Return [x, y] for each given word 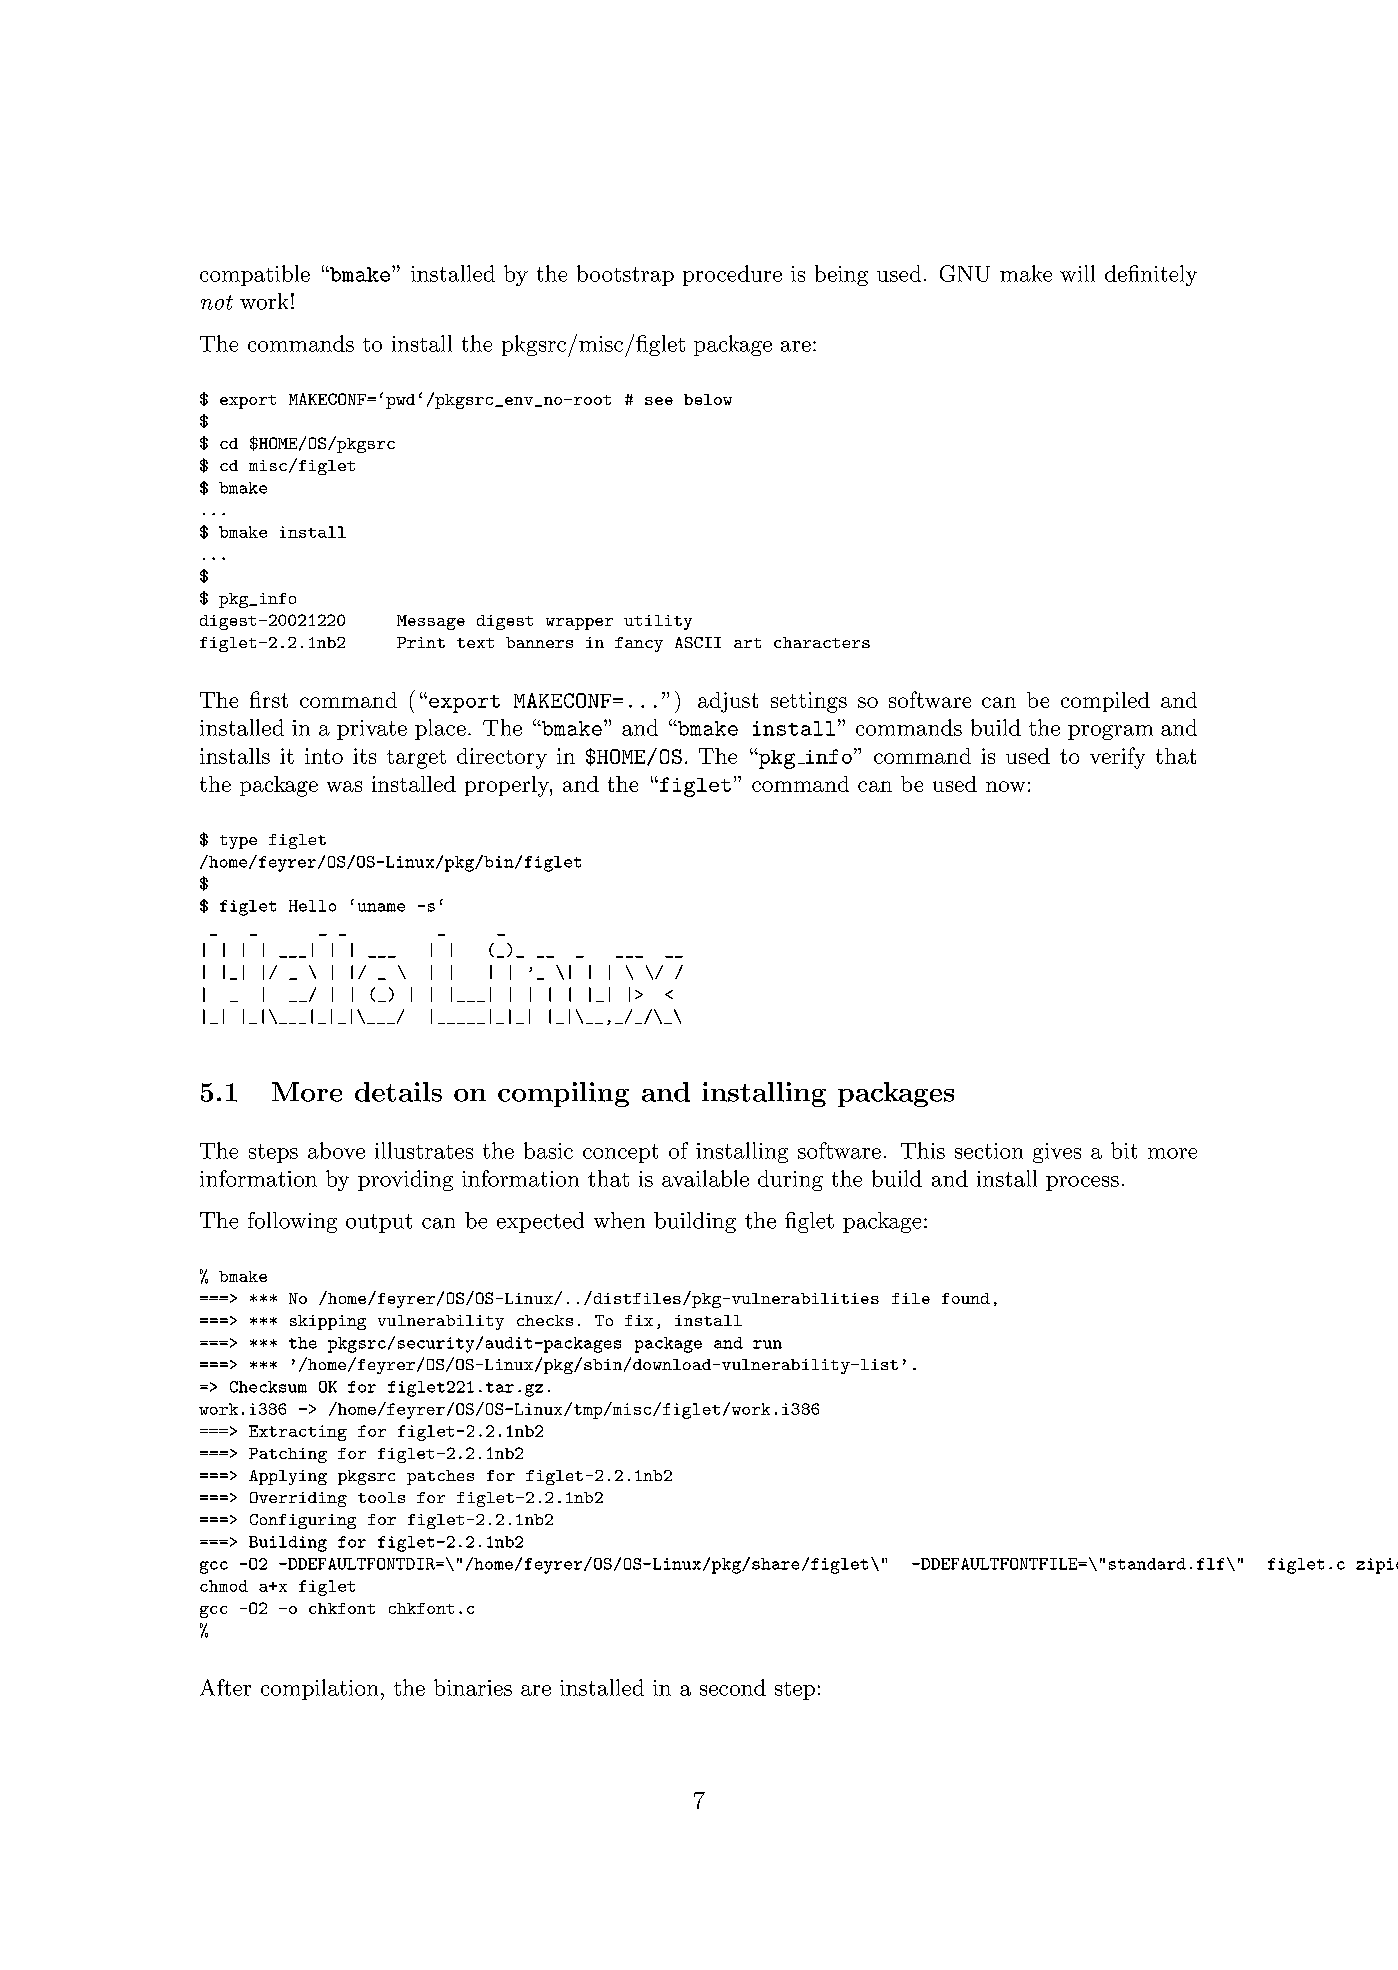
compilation [319, 1689]
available [705, 1178]
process [1082, 1183]
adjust [728, 702]
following [292, 1222]
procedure [732, 275]
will [1077, 273]
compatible [255, 275]
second [733, 1687]
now [1005, 786]
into [324, 756]
